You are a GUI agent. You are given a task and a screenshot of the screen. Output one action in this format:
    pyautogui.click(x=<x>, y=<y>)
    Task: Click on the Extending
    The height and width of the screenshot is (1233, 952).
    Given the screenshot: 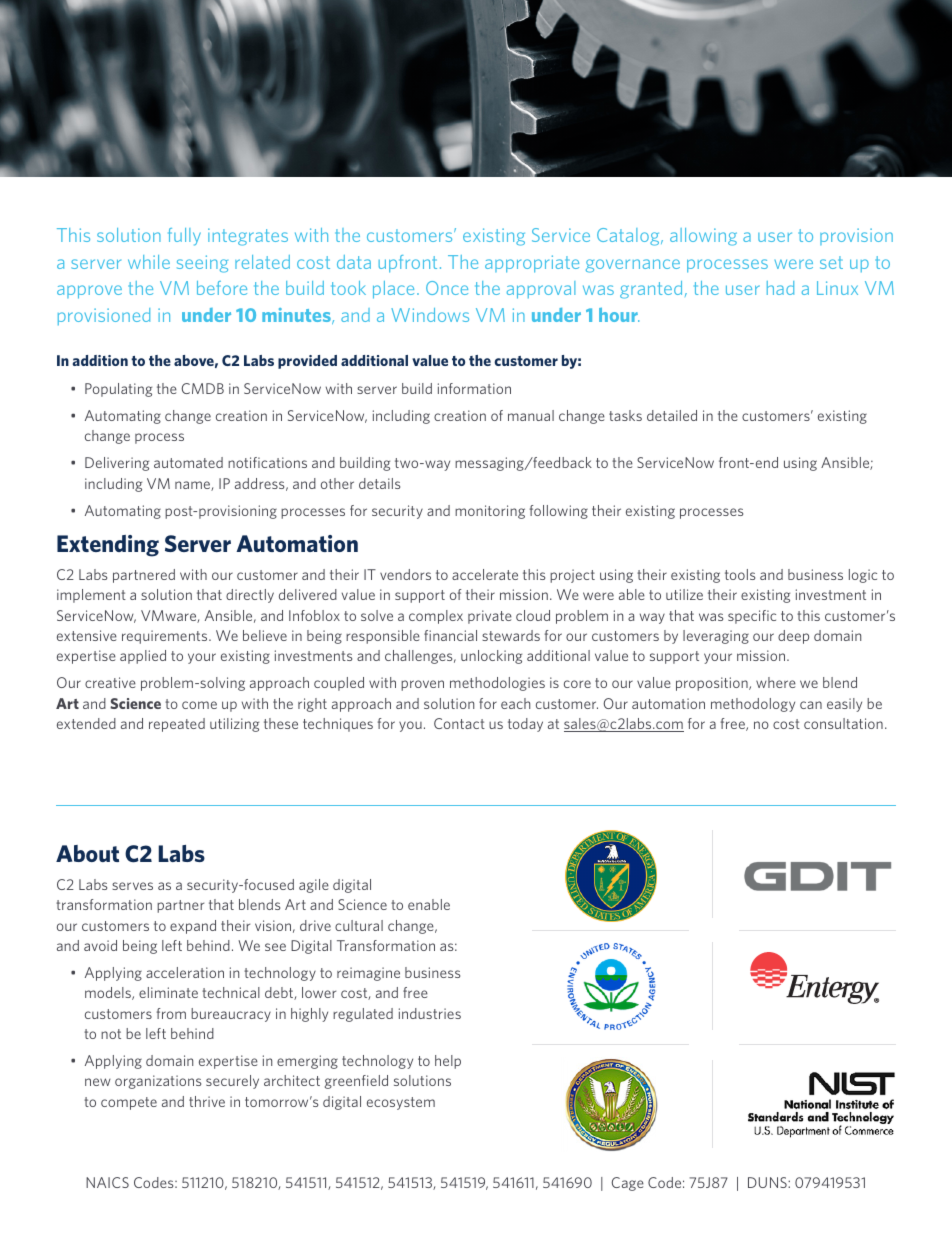 What is the action you would take?
    pyautogui.click(x=108, y=546)
